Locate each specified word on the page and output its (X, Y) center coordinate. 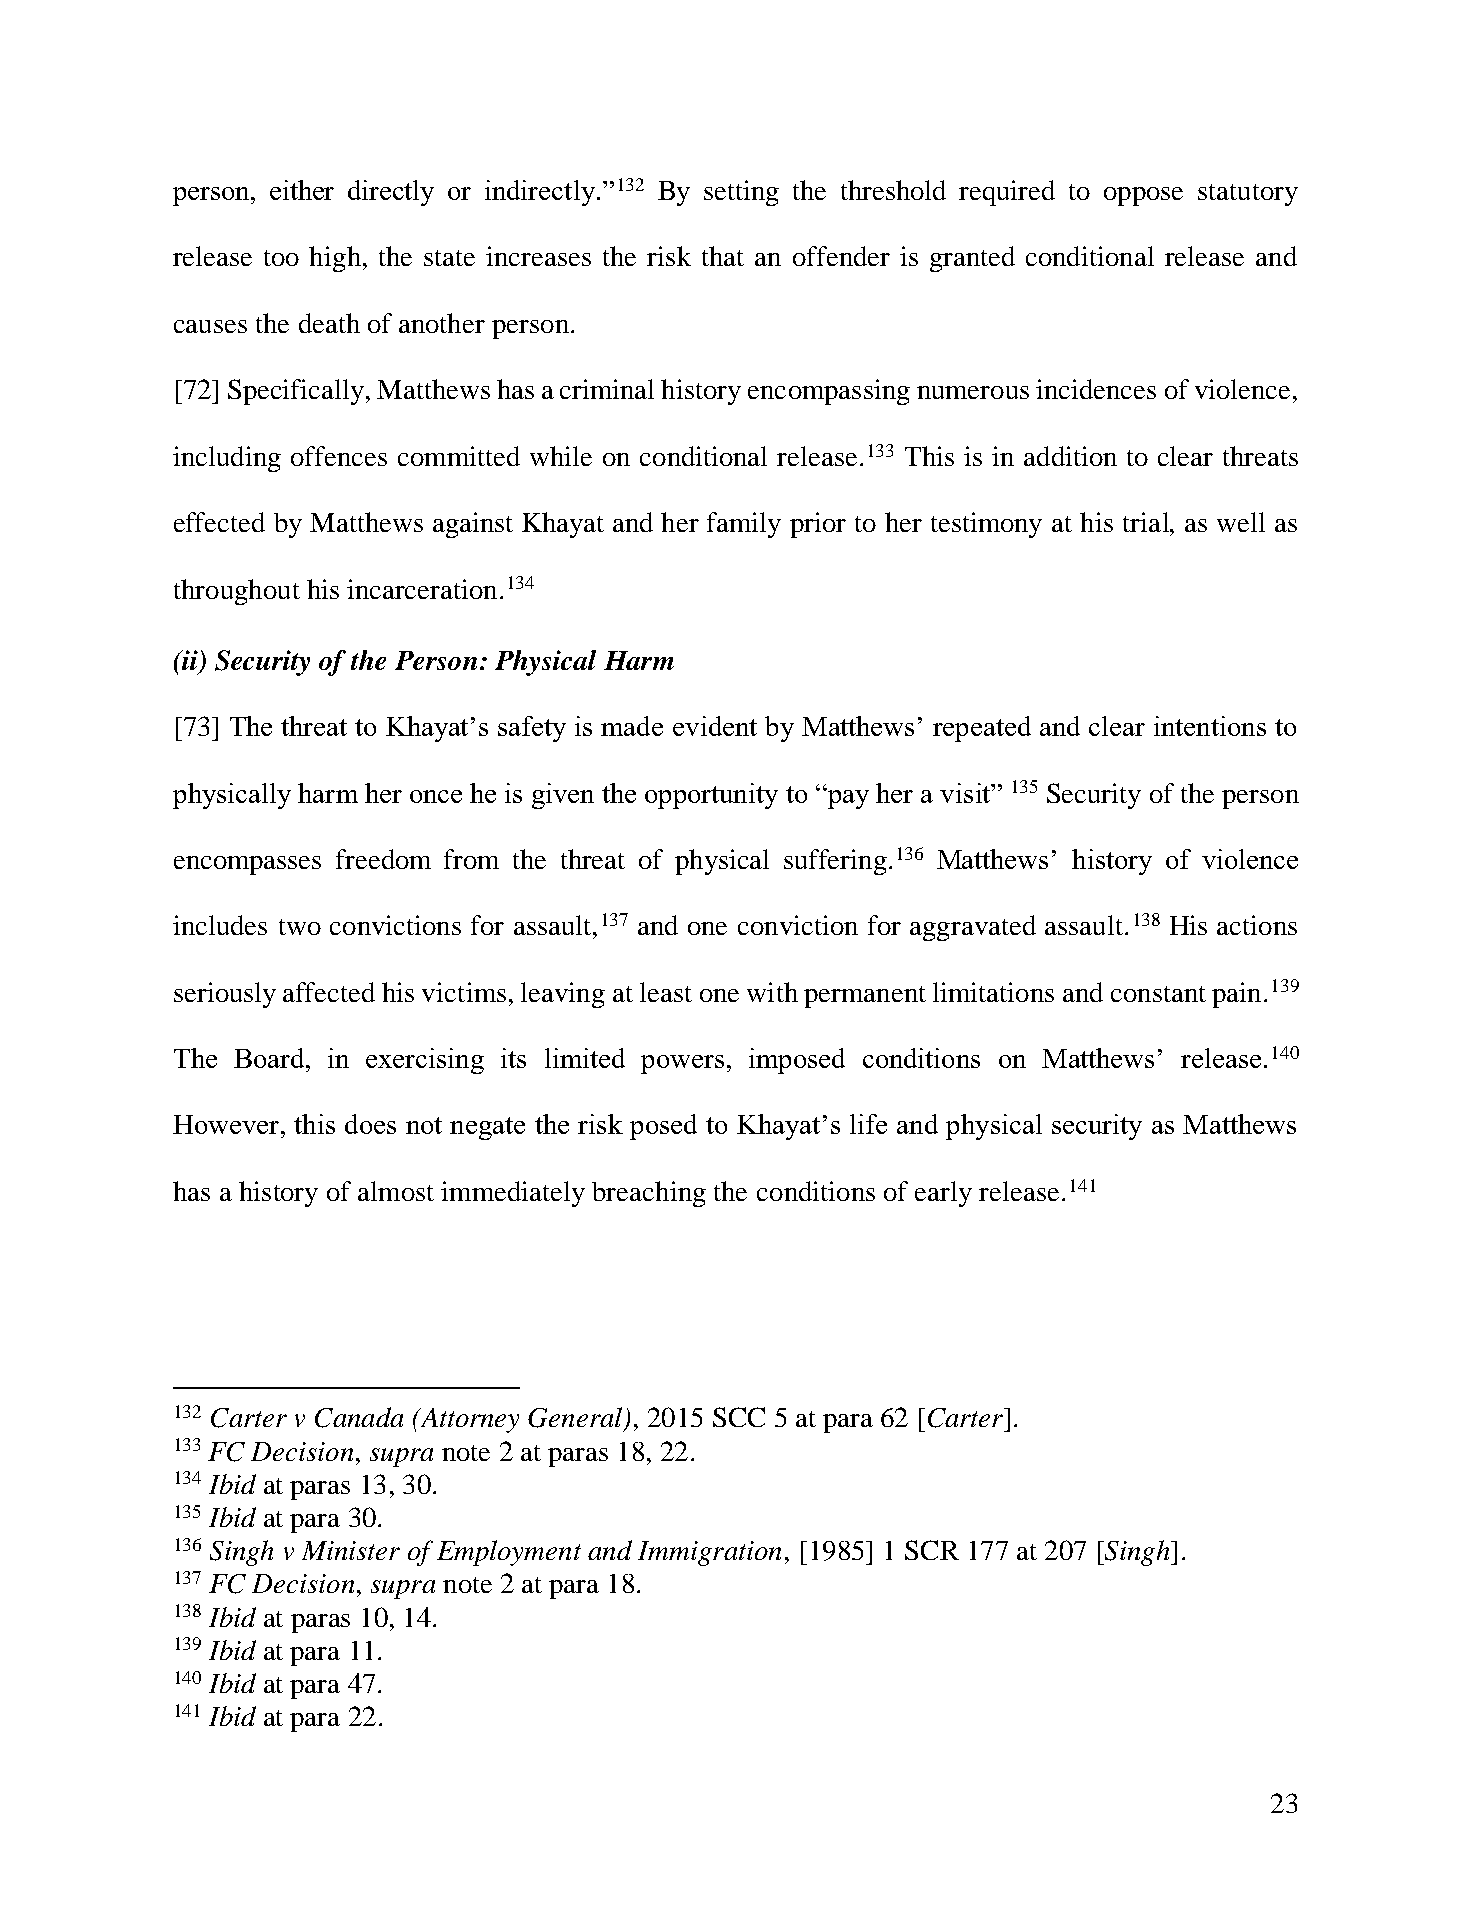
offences (339, 456)
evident (715, 726)
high (335, 259)
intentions (1210, 726)
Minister (351, 1550)
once (436, 796)
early (943, 1194)
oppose (1143, 196)
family (744, 525)
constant (1158, 994)
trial (1147, 522)
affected (329, 992)
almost (396, 1191)
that (723, 256)
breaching (649, 1194)
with (772, 992)
